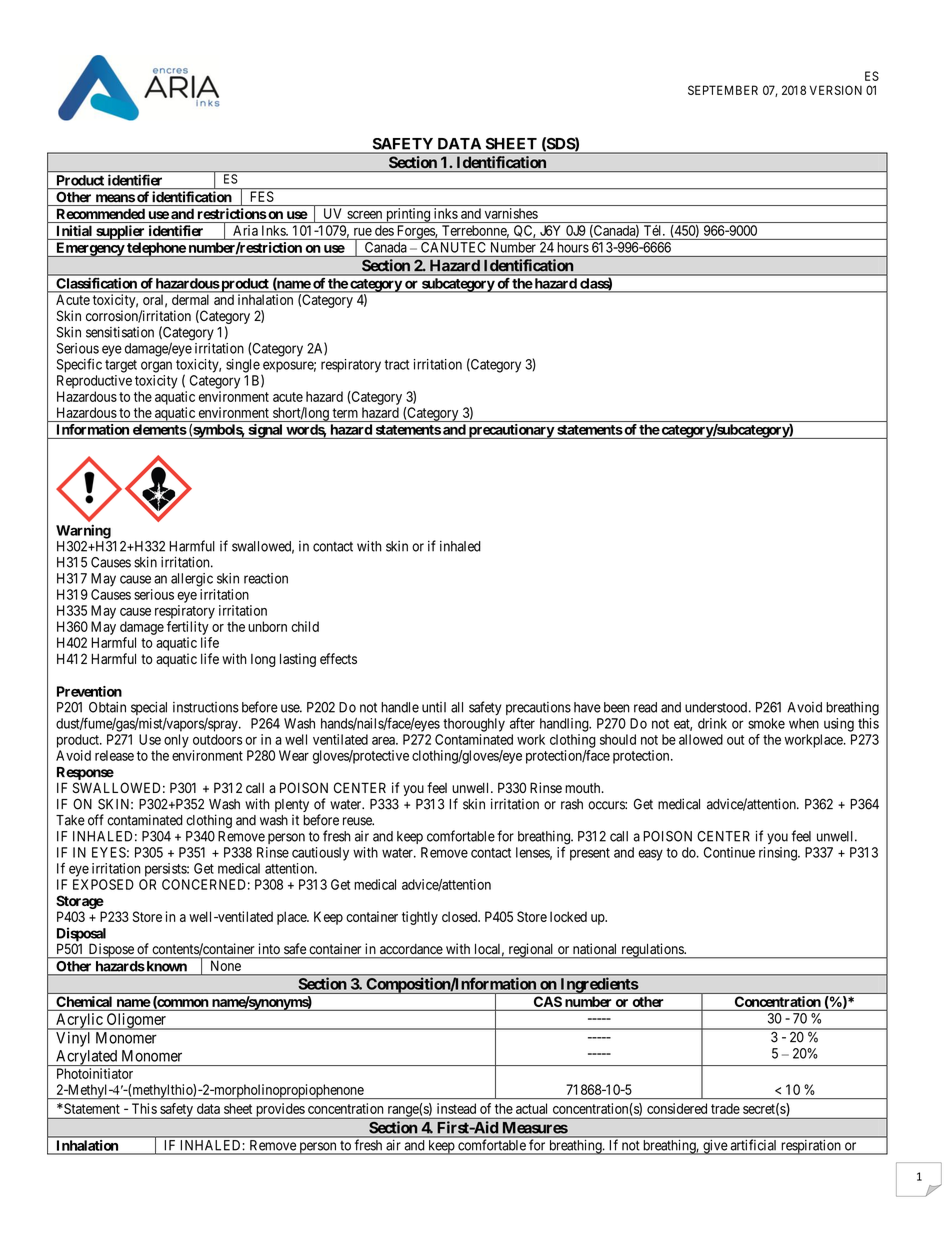 The width and height of the document is (952, 1233). Describe the element at coordinates (338, 659) in the document. I see `effects` at that location.
